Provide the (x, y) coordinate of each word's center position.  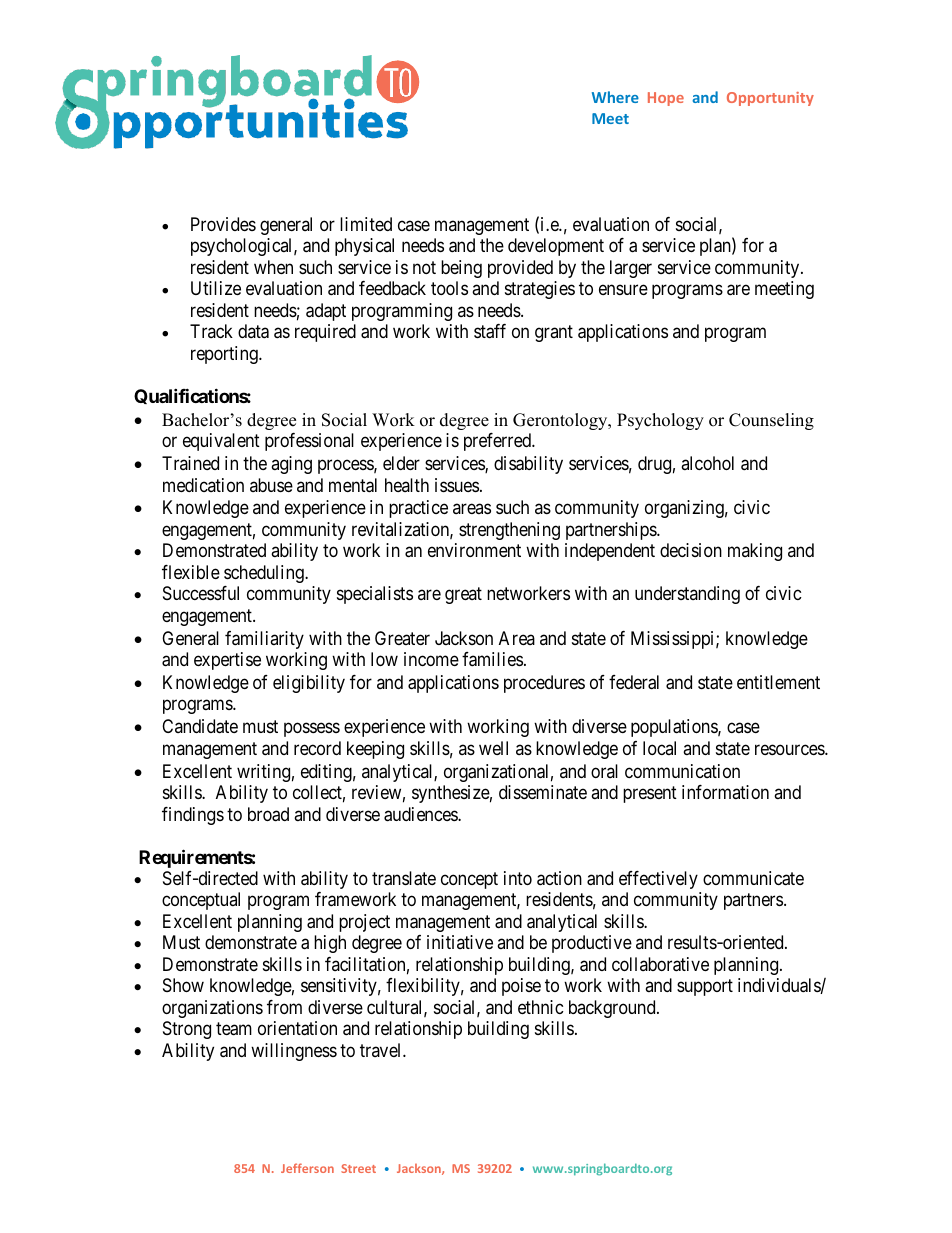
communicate (753, 878)
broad (268, 814)
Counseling (771, 421)
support (705, 988)
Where (615, 97)
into (518, 878)
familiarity (264, 640)
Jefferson (307, 1168)
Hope (666, 99)
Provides (223, 224)
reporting (225, 355)
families (492, 659)
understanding (687, 595)
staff (490, 331)
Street (358, 1168)
